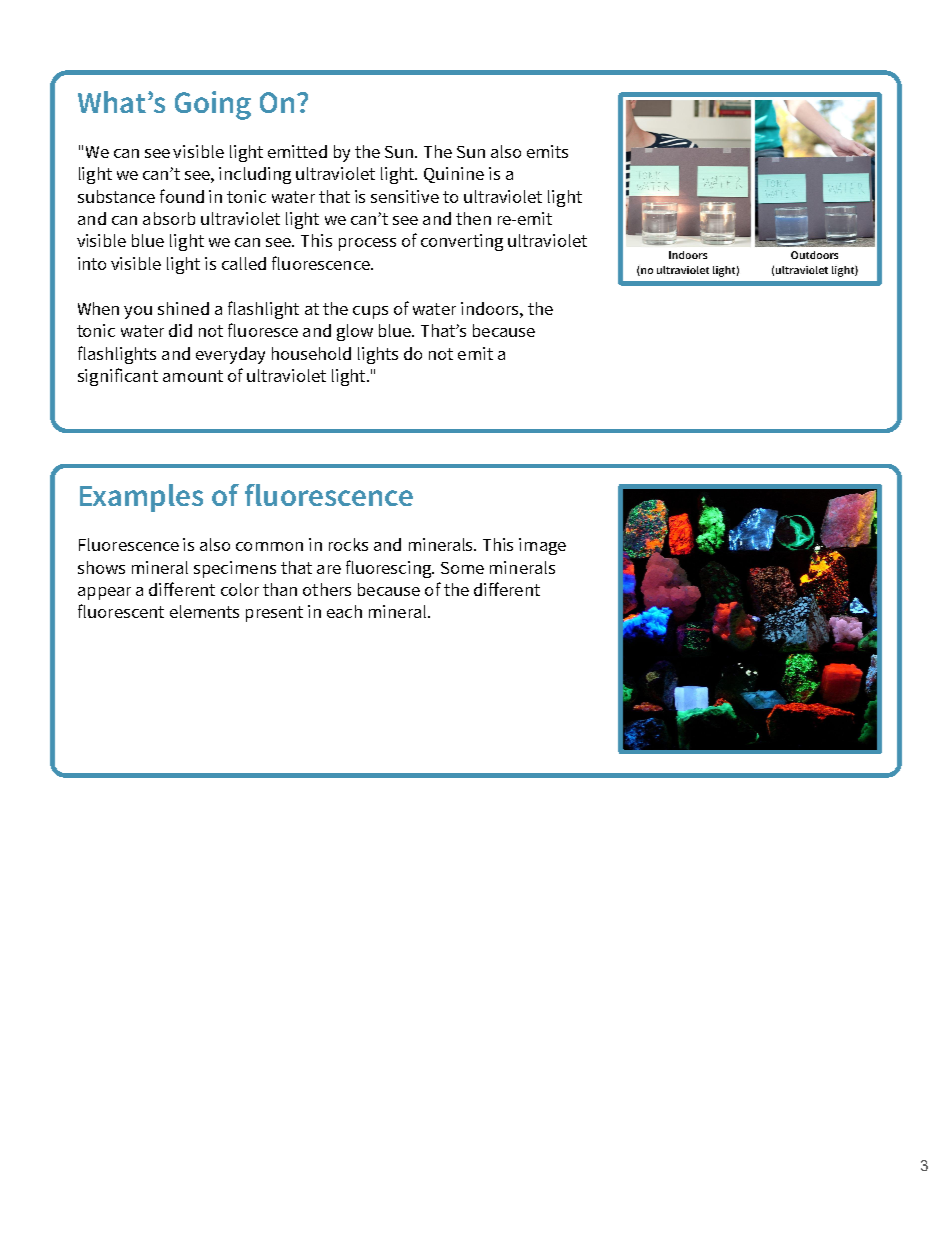 This screenshot has height=1233, width=952. I want to click on Quinine, so click(454, 175).
